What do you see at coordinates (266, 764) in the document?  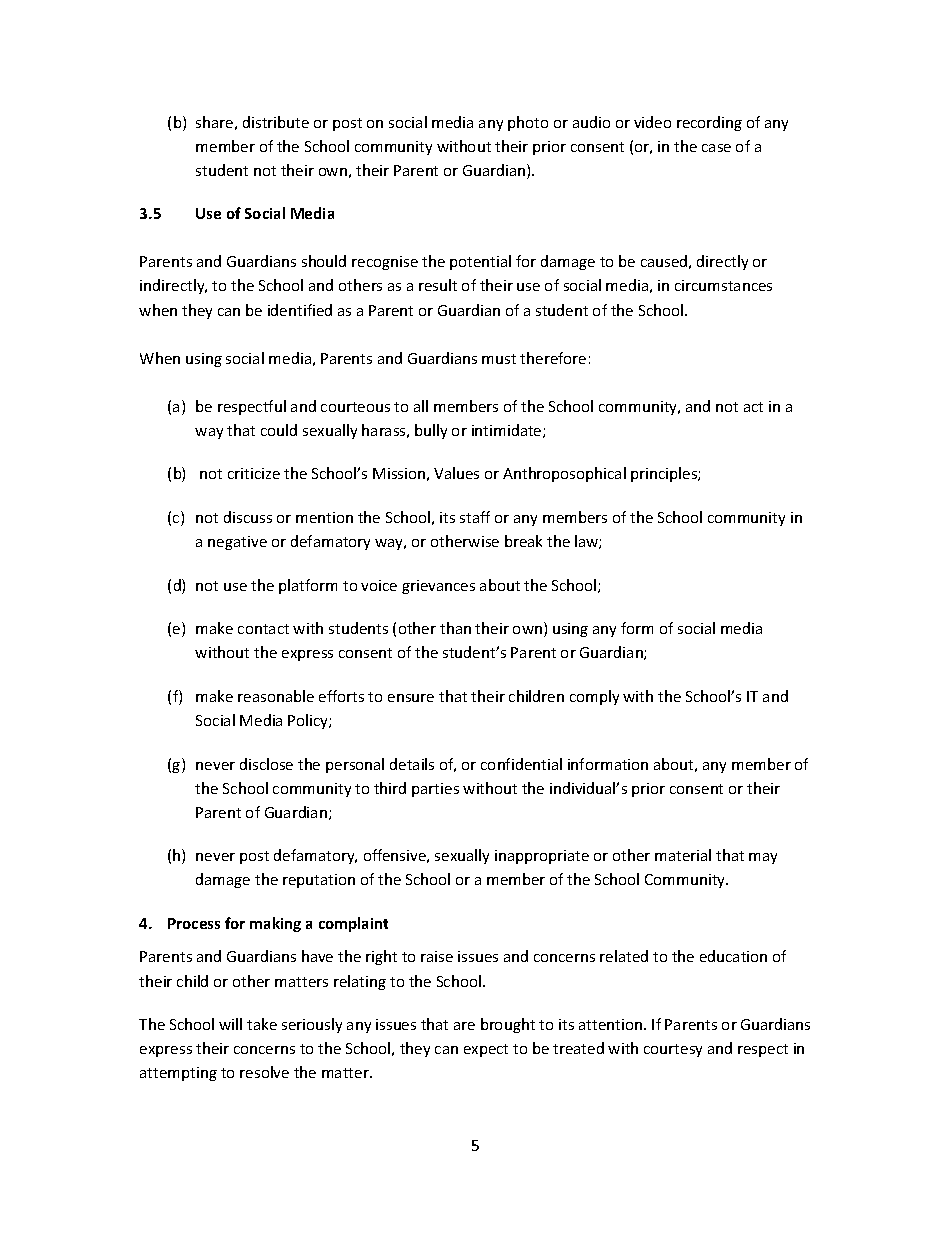 I see `disclose` at bounding box center [266, 764].
